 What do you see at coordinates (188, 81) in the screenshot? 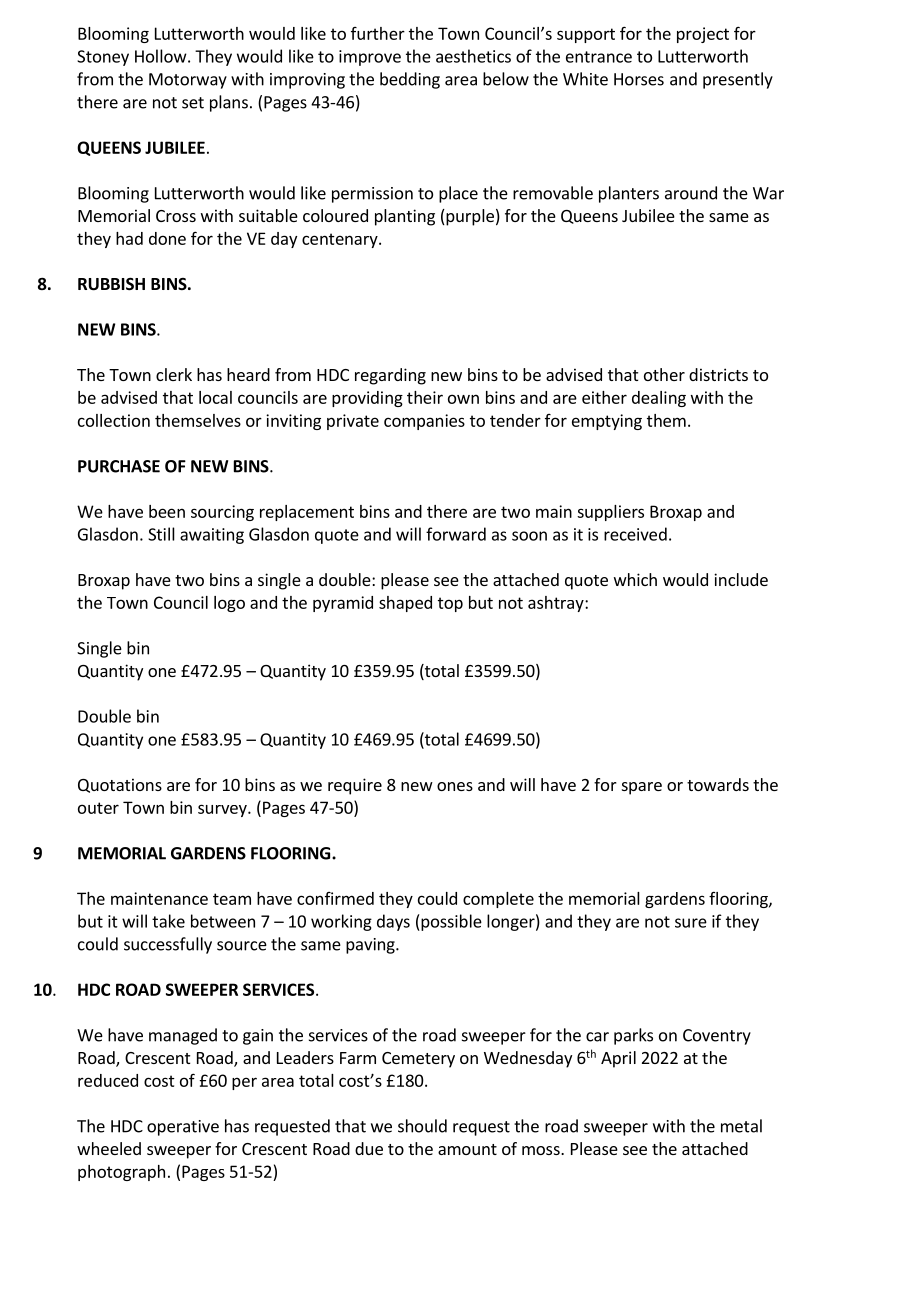
I see `Motorway` at bounding box center [188, 81].
